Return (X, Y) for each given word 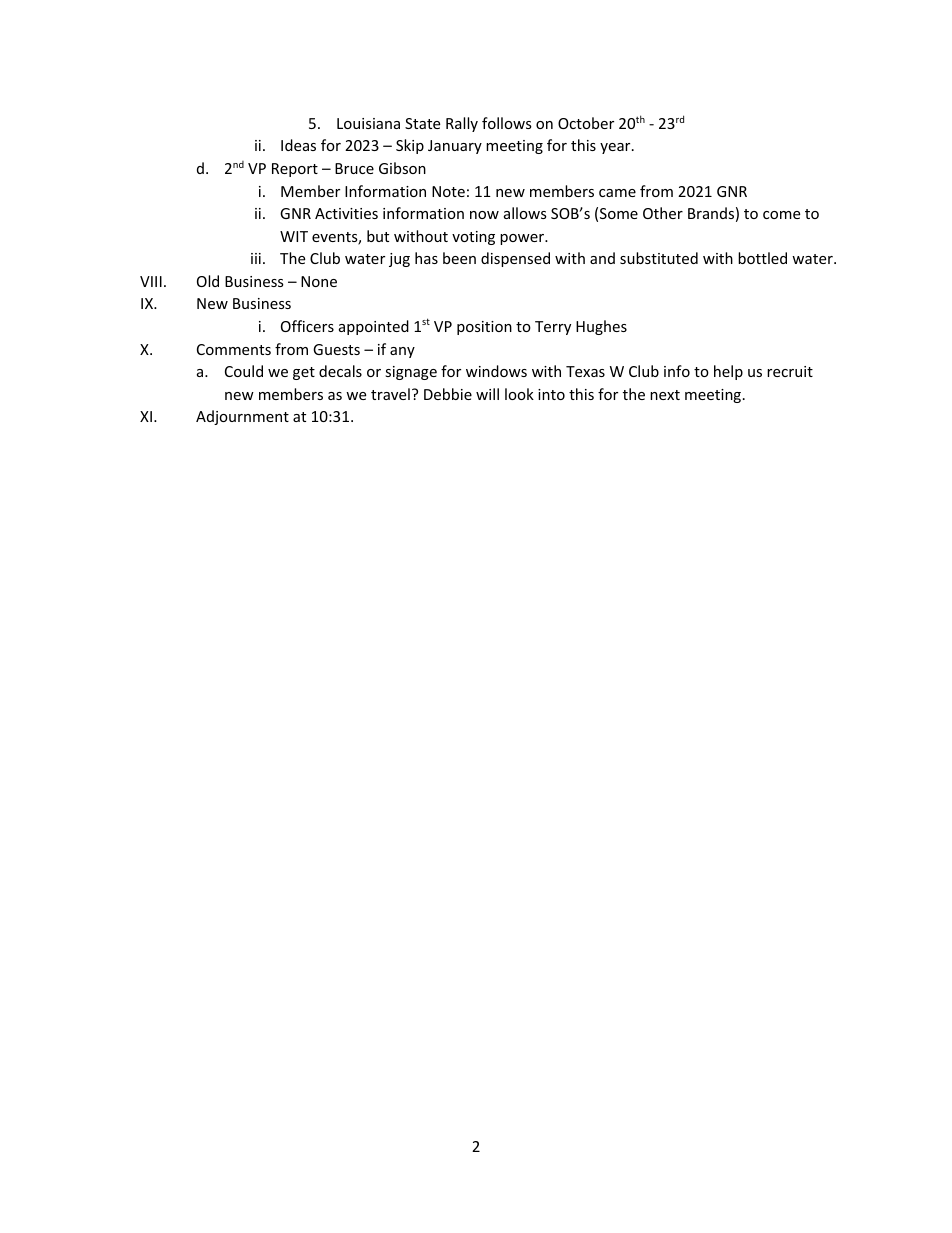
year (616, 148)
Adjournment (242, 417)
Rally (462, 124)
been (459, 258)
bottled (762, 258)
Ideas (298, 145)
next (665, 395)
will (487, 394)
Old (208, 281)
